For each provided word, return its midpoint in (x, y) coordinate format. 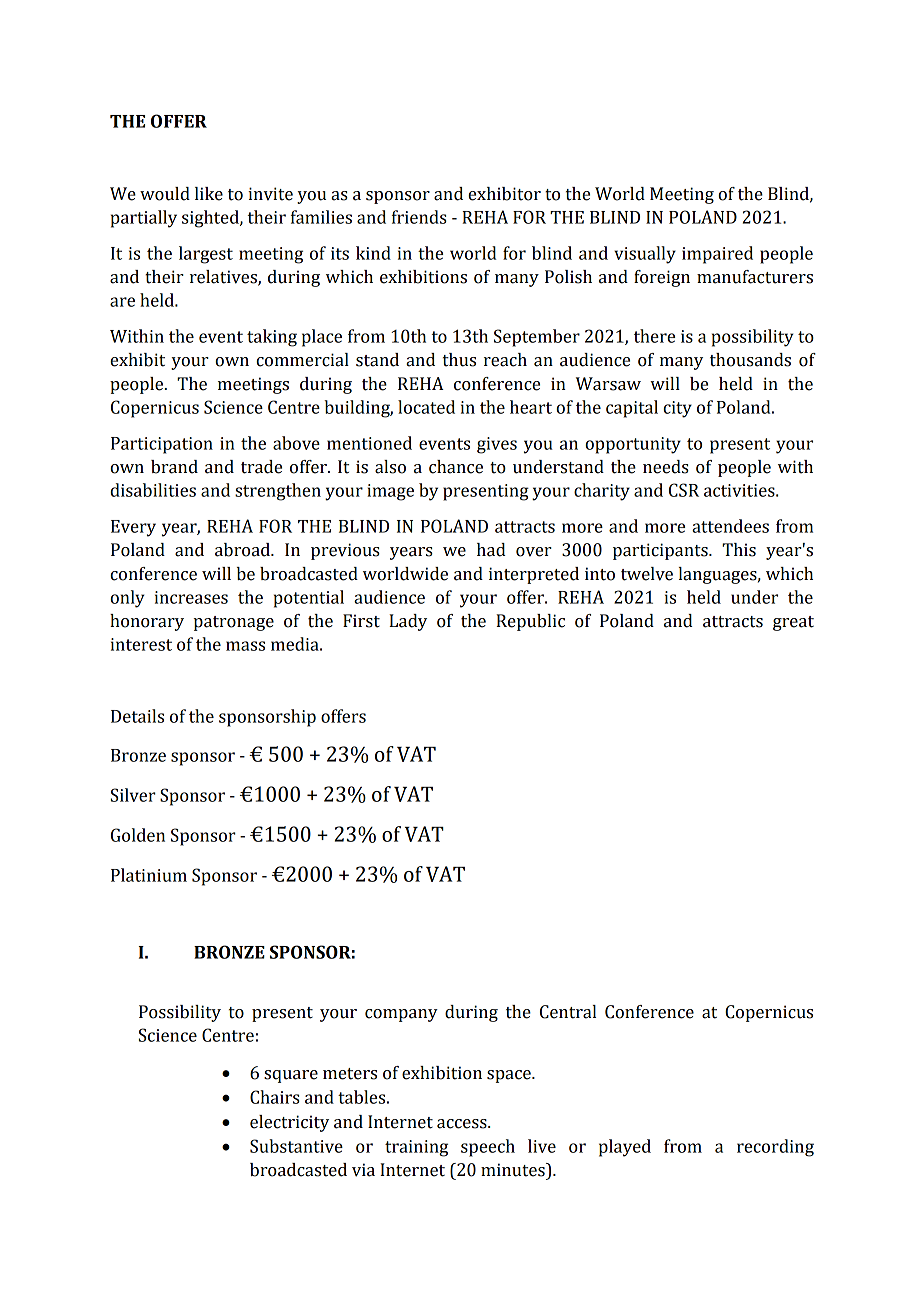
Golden (138, 835)
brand (174, 467)
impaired (717, 255)
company (401, 1015)
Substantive (296, 1146)
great (793, 623)
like (209, 194)
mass (245, 646)
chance (456, 467)
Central (568, 1012)
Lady (408, 622)
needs (666, 467)
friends (419, 217)
